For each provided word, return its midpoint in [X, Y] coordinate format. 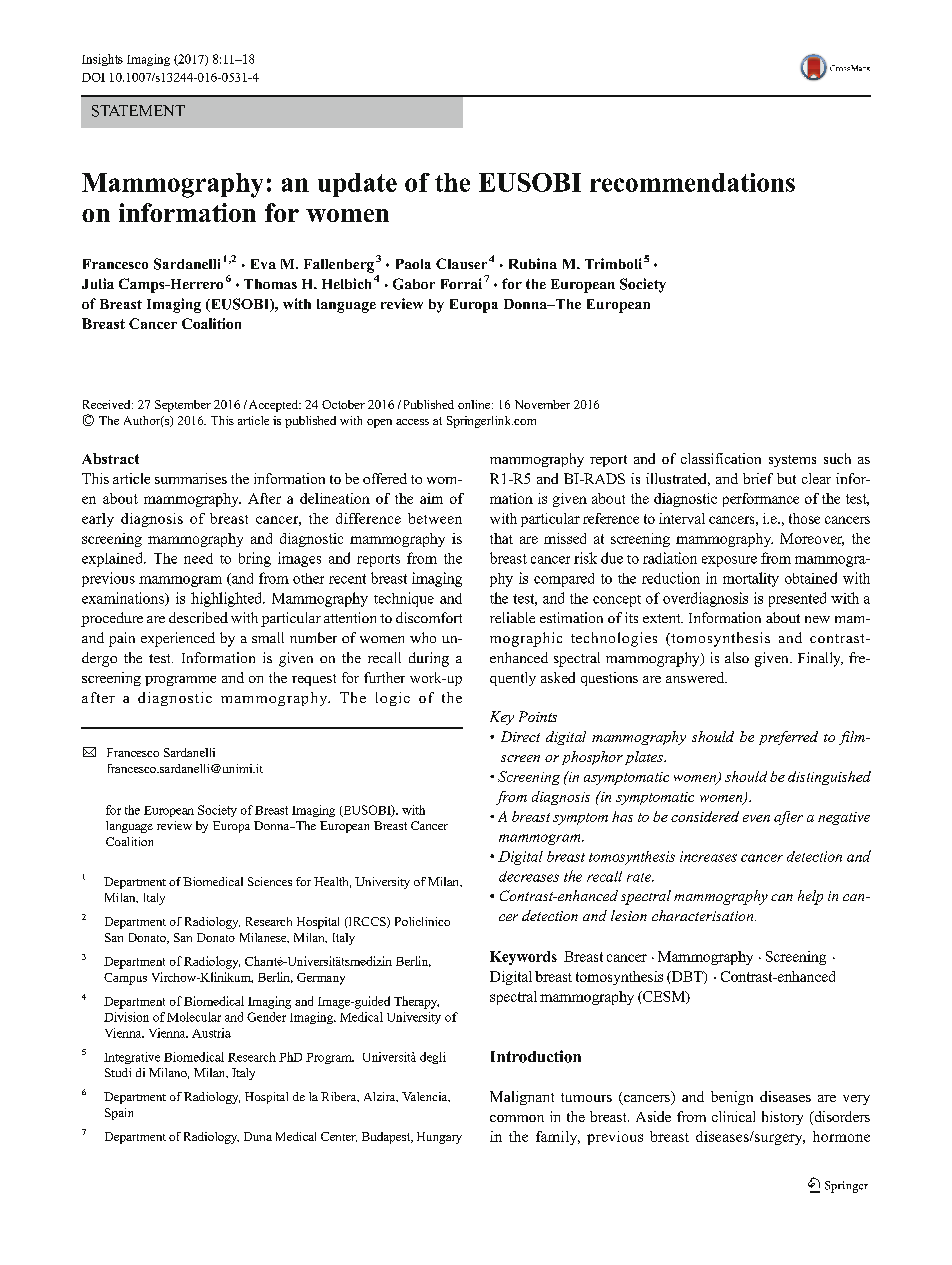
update [357, 185]
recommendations [692, 182]
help [810, 897]
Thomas [270, 284]
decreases [529, 876]
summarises [191, 478]
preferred [788, 738]
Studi [118, 1072]
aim [431, 498]
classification [721, 458]
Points [538, 716]
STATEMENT [138, 111]
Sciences [270, 881]
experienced [178, 639]
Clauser [461, 263]
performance [761, 500]
